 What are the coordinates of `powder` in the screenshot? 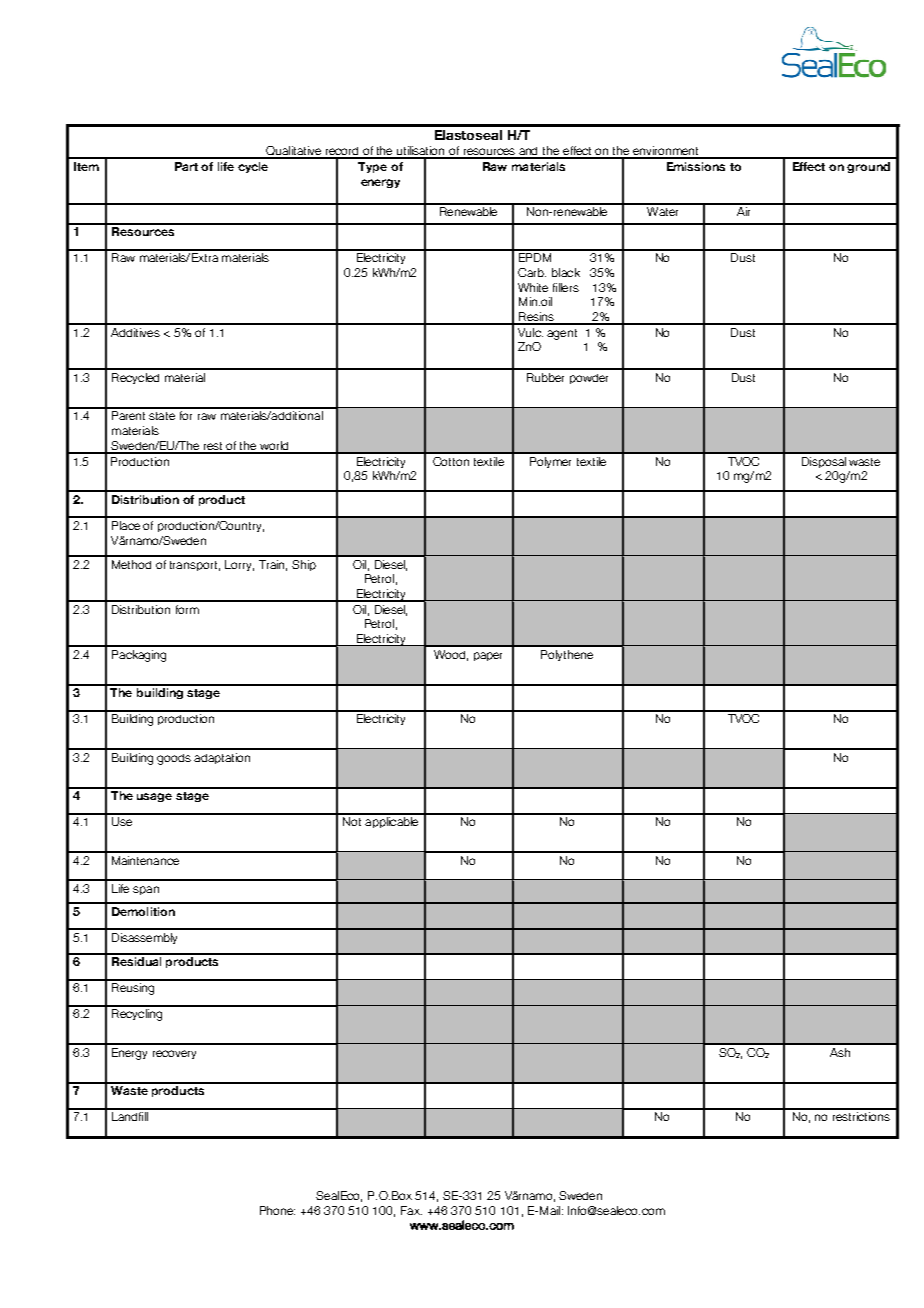 It's located at (589, 379).
